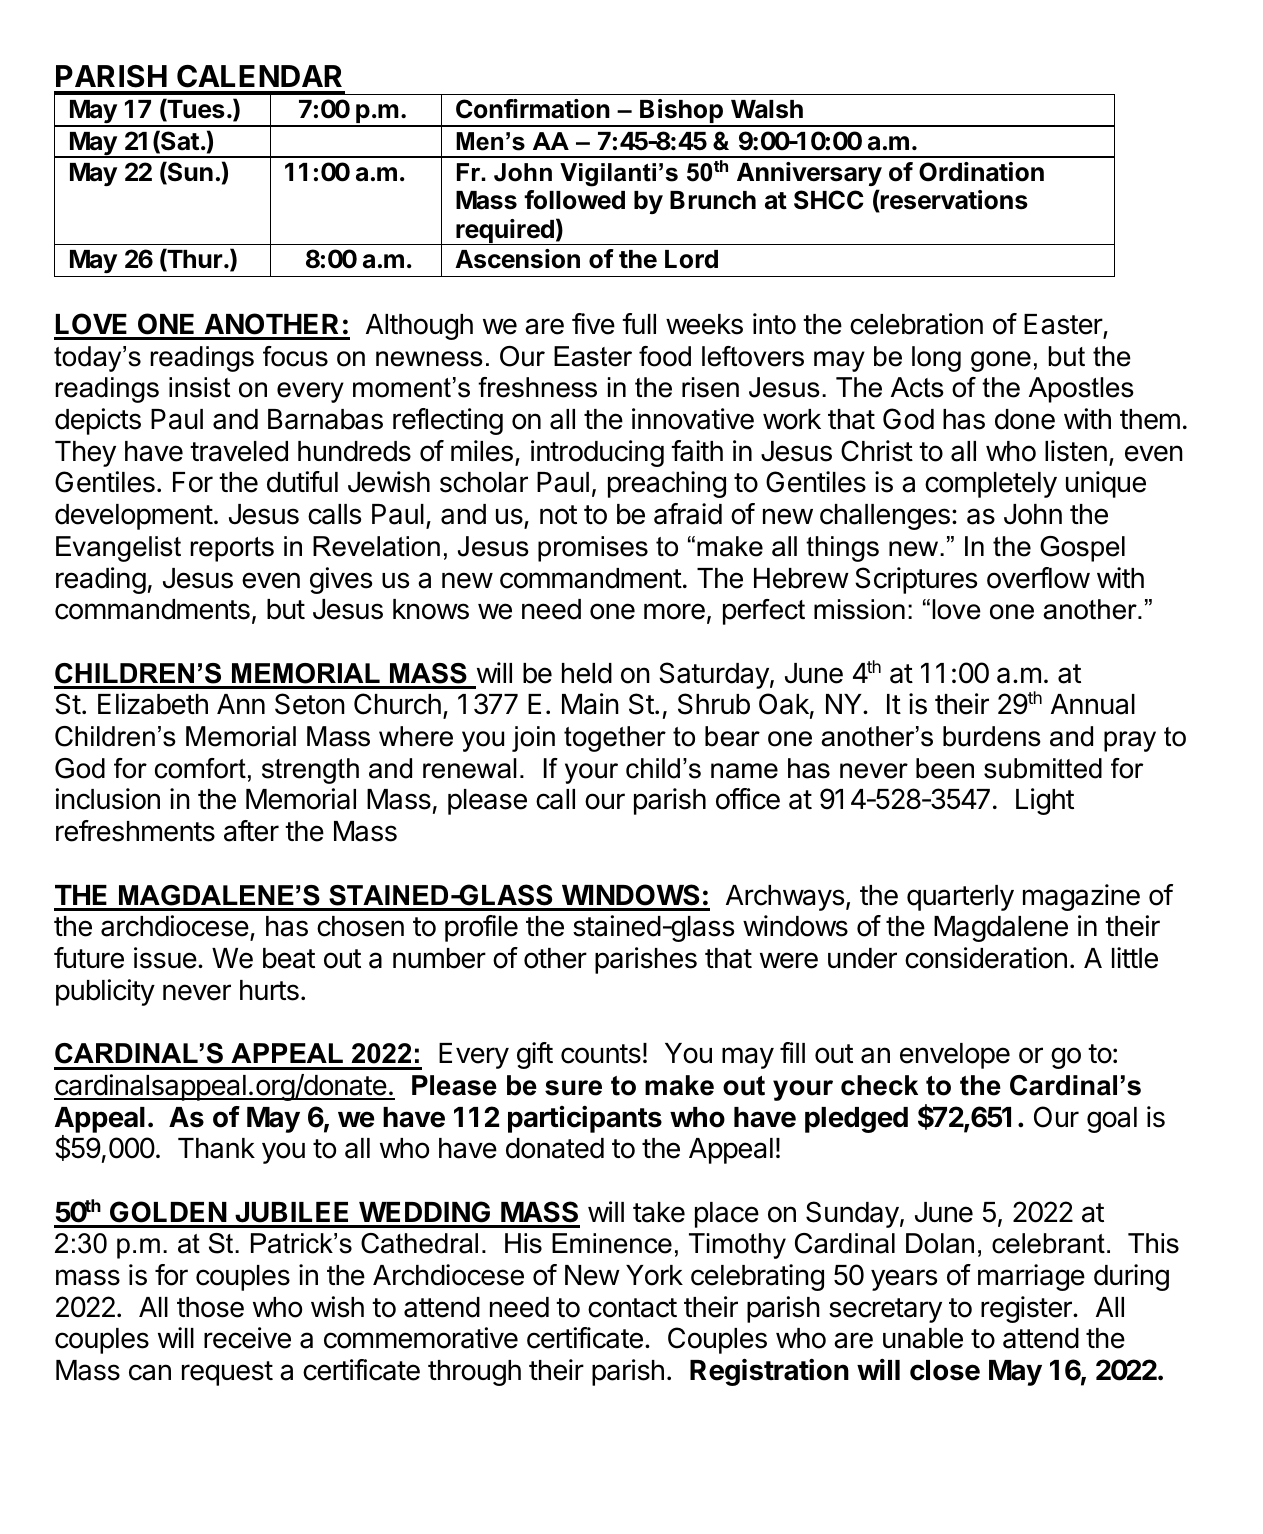 The height and width of the page is (1534, 1263). I want to click on consideration, so click(986, 958).
